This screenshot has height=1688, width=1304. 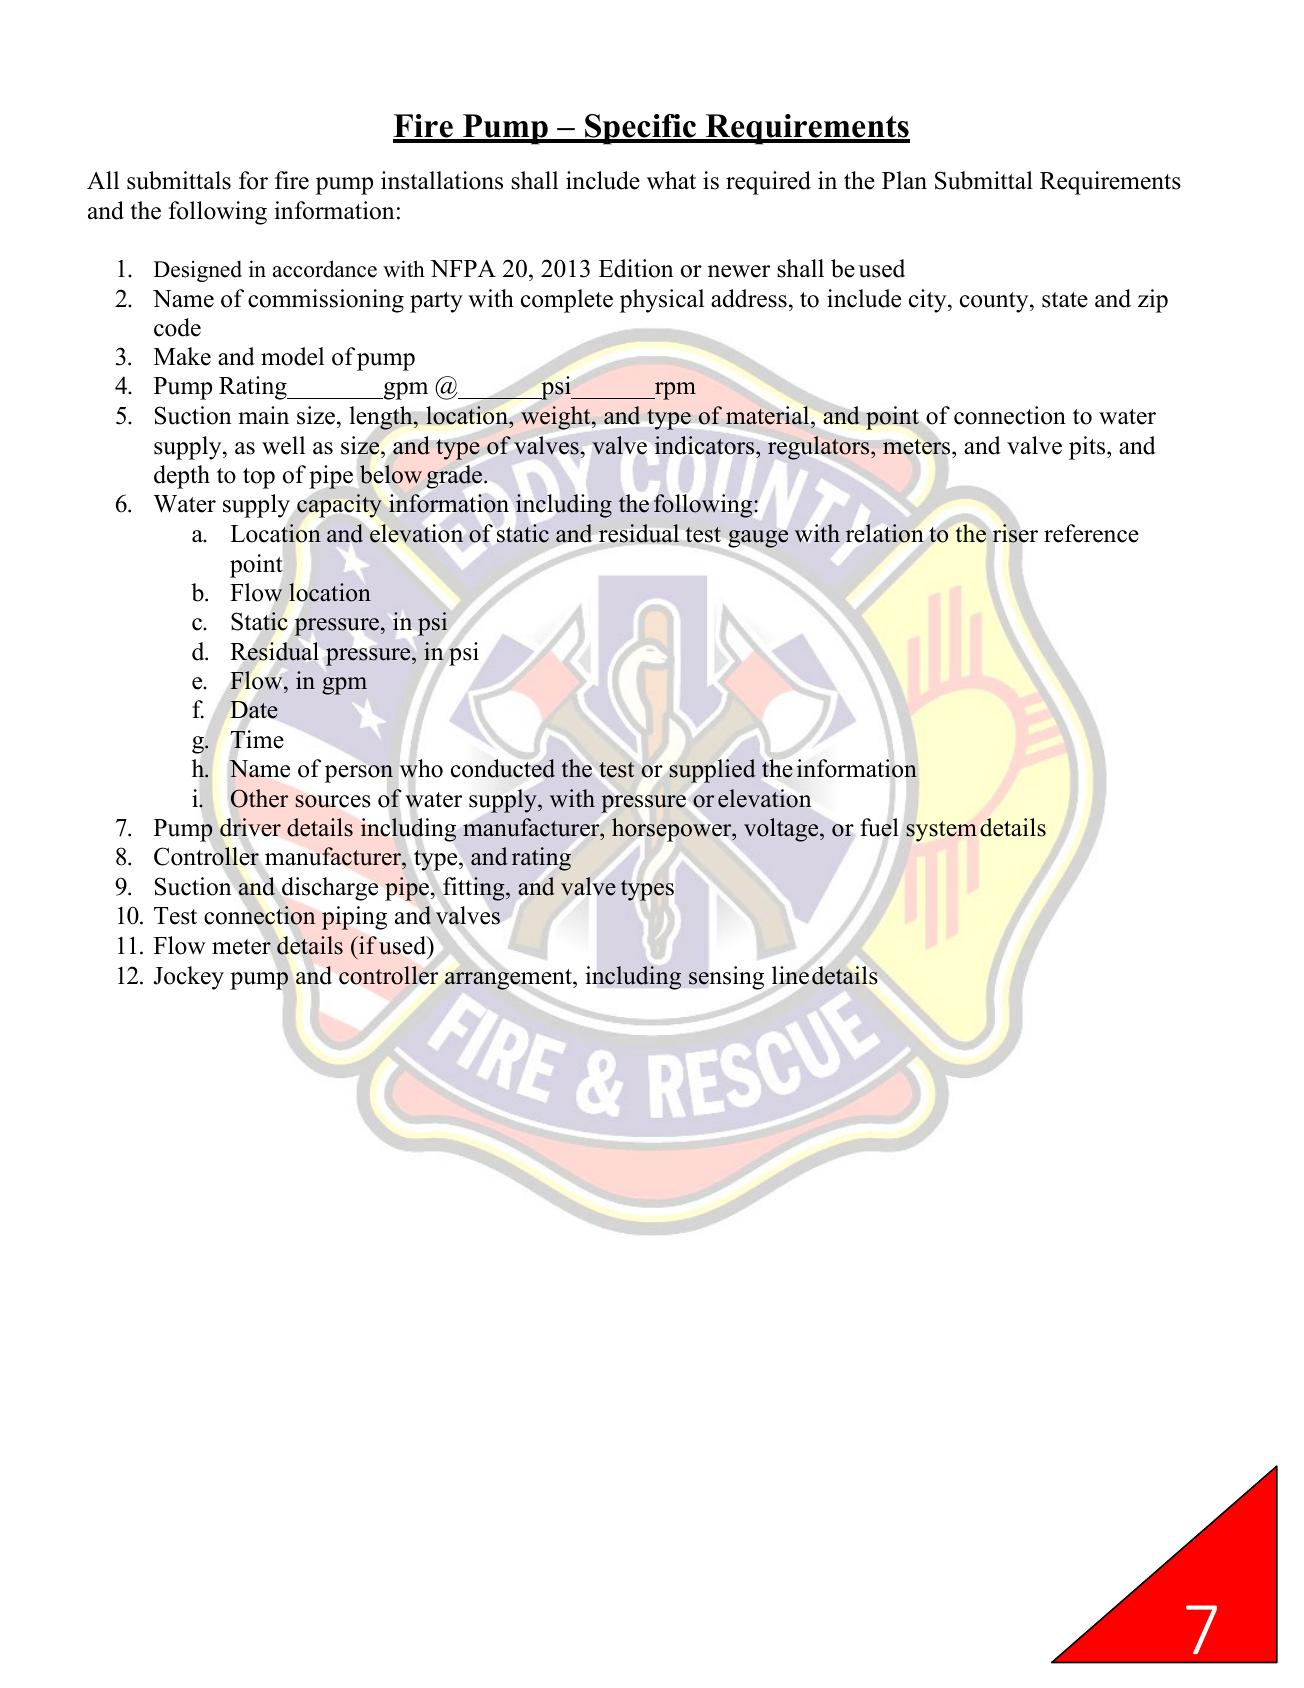 What do you see at coordinates (713, 771) in the screenshot?
I see `supplied` at bounding box center [713, 771].
